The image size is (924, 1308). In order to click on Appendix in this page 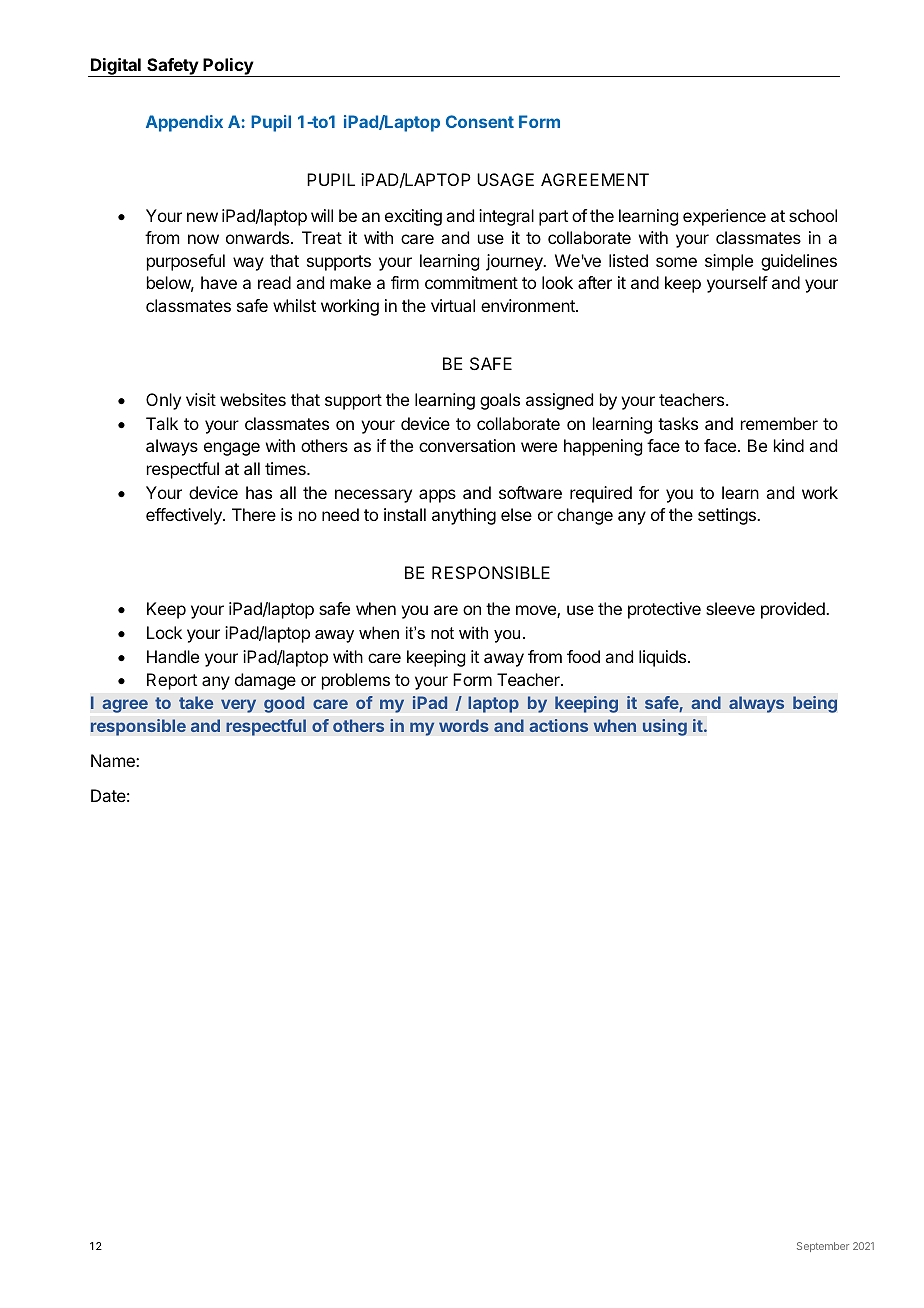, I will do `click(184, 123)`.
